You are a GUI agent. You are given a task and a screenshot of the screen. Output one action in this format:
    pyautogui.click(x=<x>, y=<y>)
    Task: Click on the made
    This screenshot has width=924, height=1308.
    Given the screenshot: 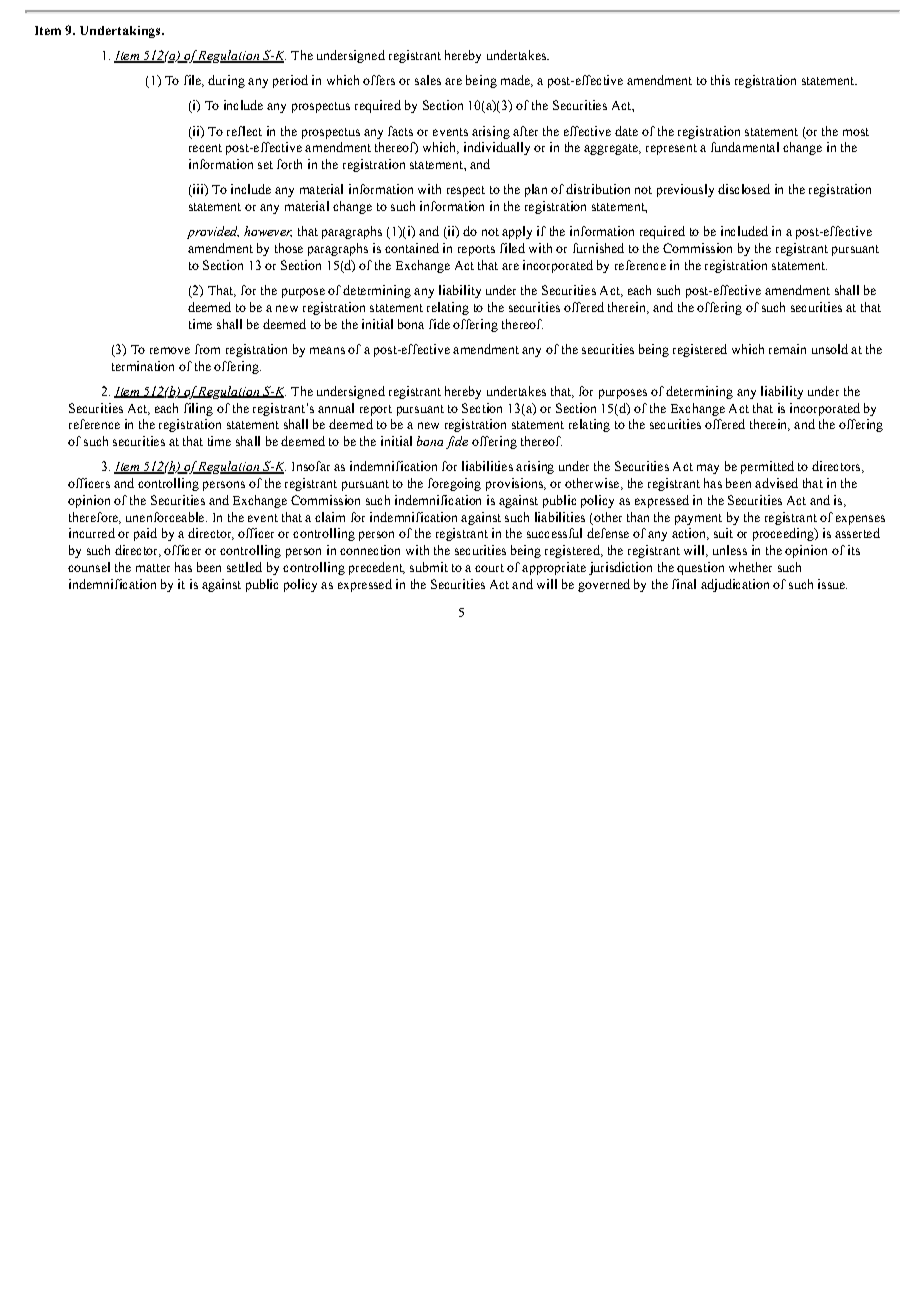 What is the action you would take?
    pyautogui.click(x=516, y=81)
